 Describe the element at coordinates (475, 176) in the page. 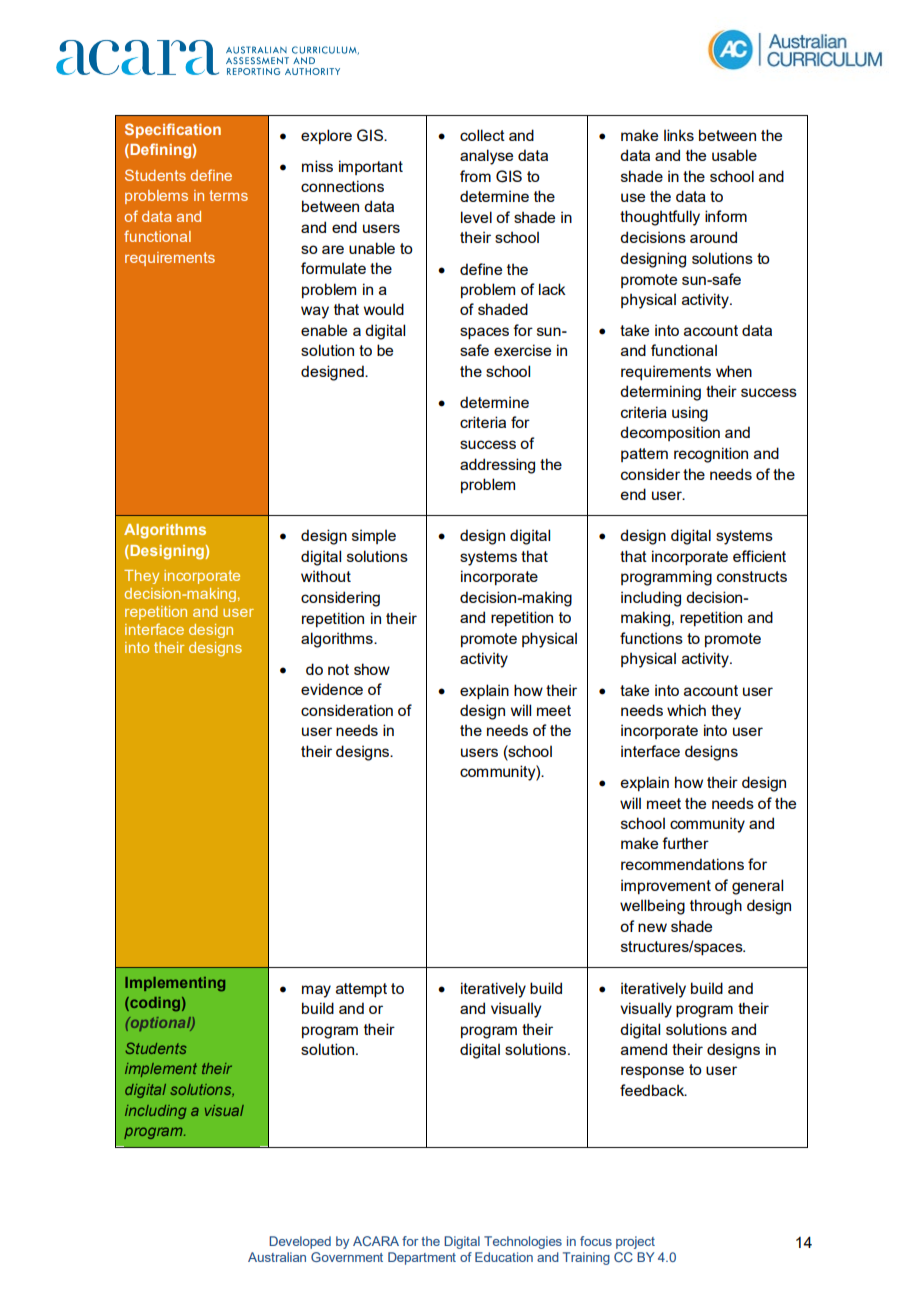

I see `from` at that location.
